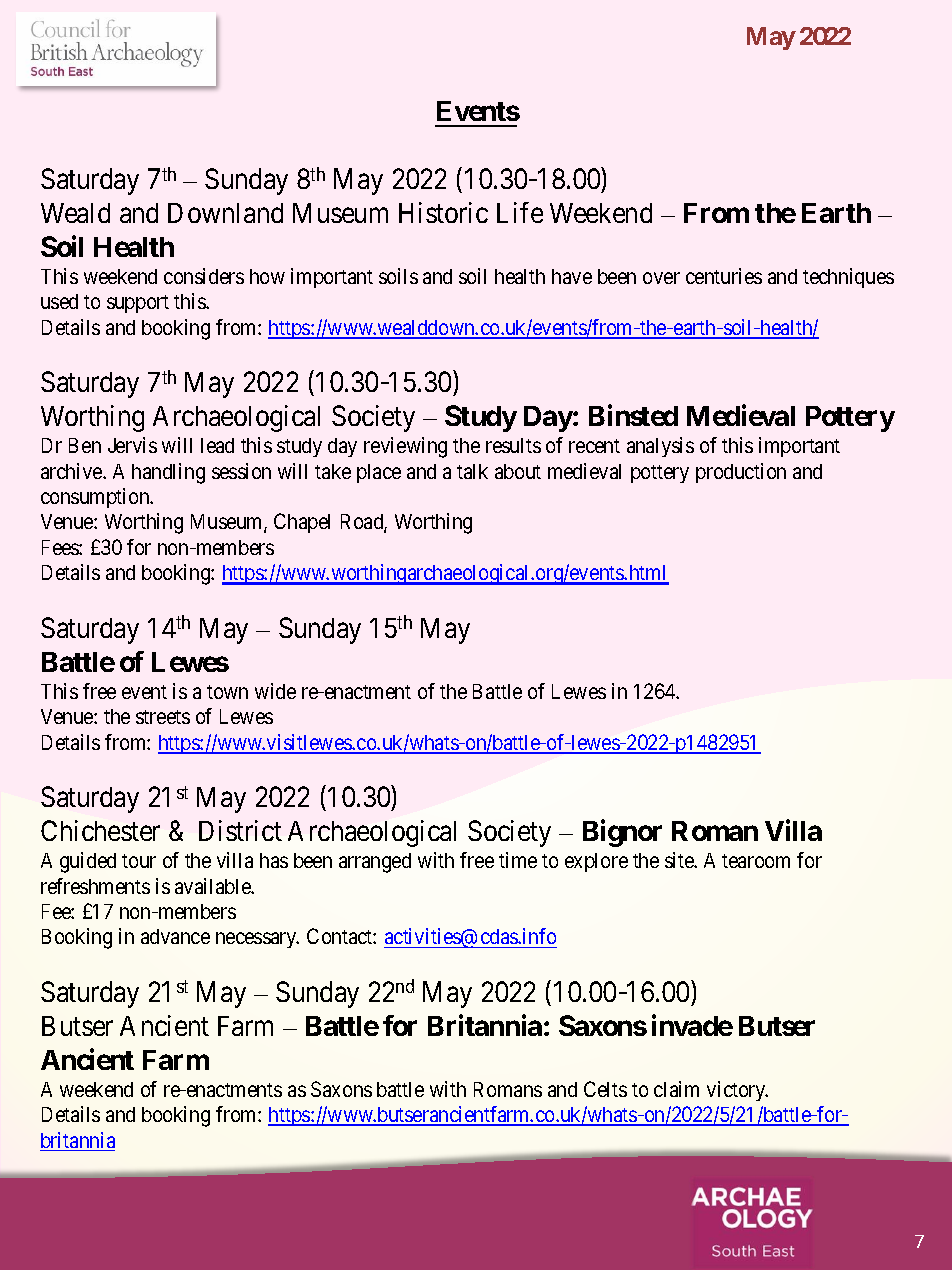 This image has height=1270, width=952. What do you see at coordinates (204, 276) in the image?
I see `considers` at bounding box center [204, 276].
